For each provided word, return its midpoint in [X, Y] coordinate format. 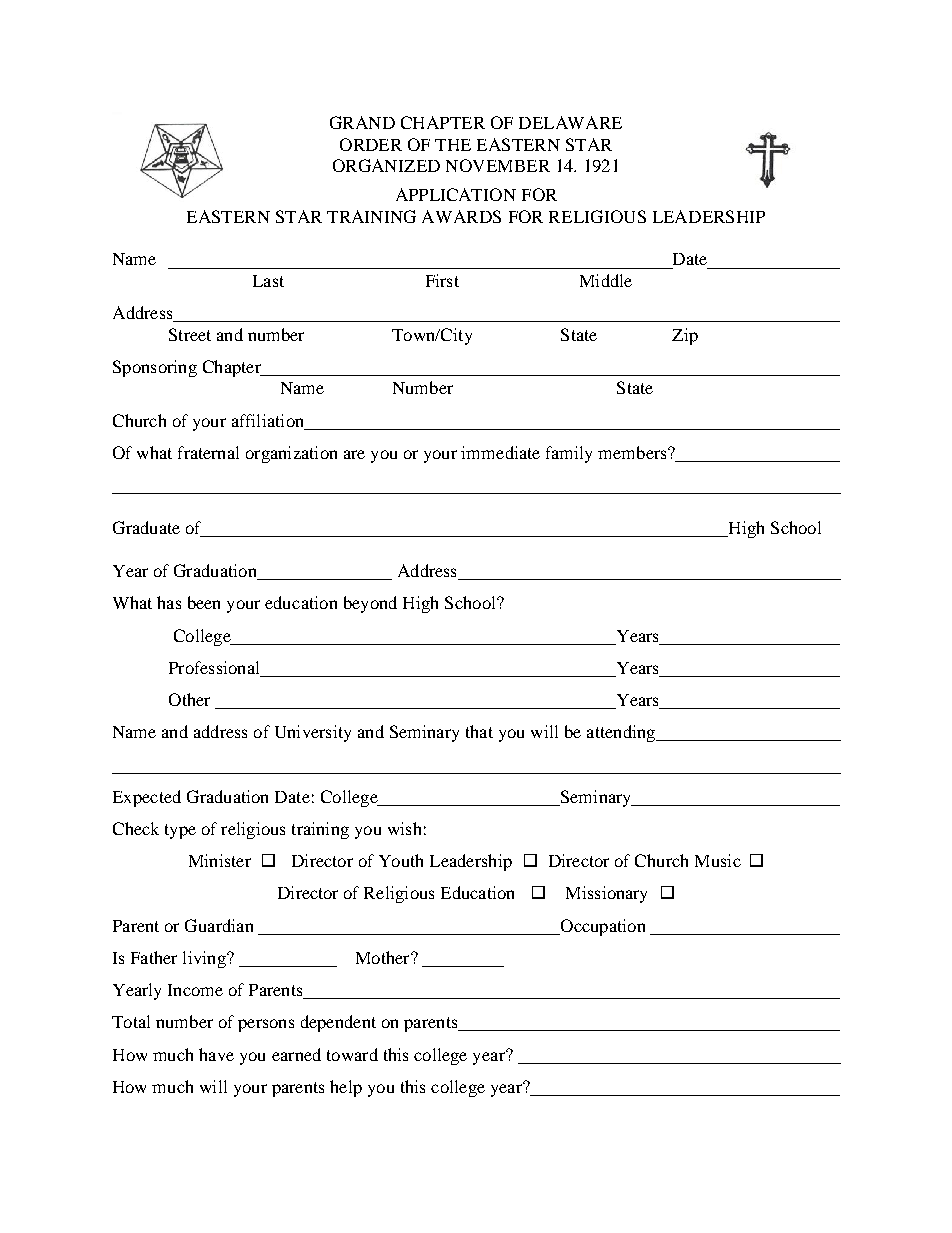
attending [622, 733]
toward [352, 1054]
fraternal [208, 452]
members [633, 452]
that [479, 731]
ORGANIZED [386, 165]
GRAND [362, 122]
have [216, 1054]
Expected [147, 798]
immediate [500, 452]
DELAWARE [570, 122]
